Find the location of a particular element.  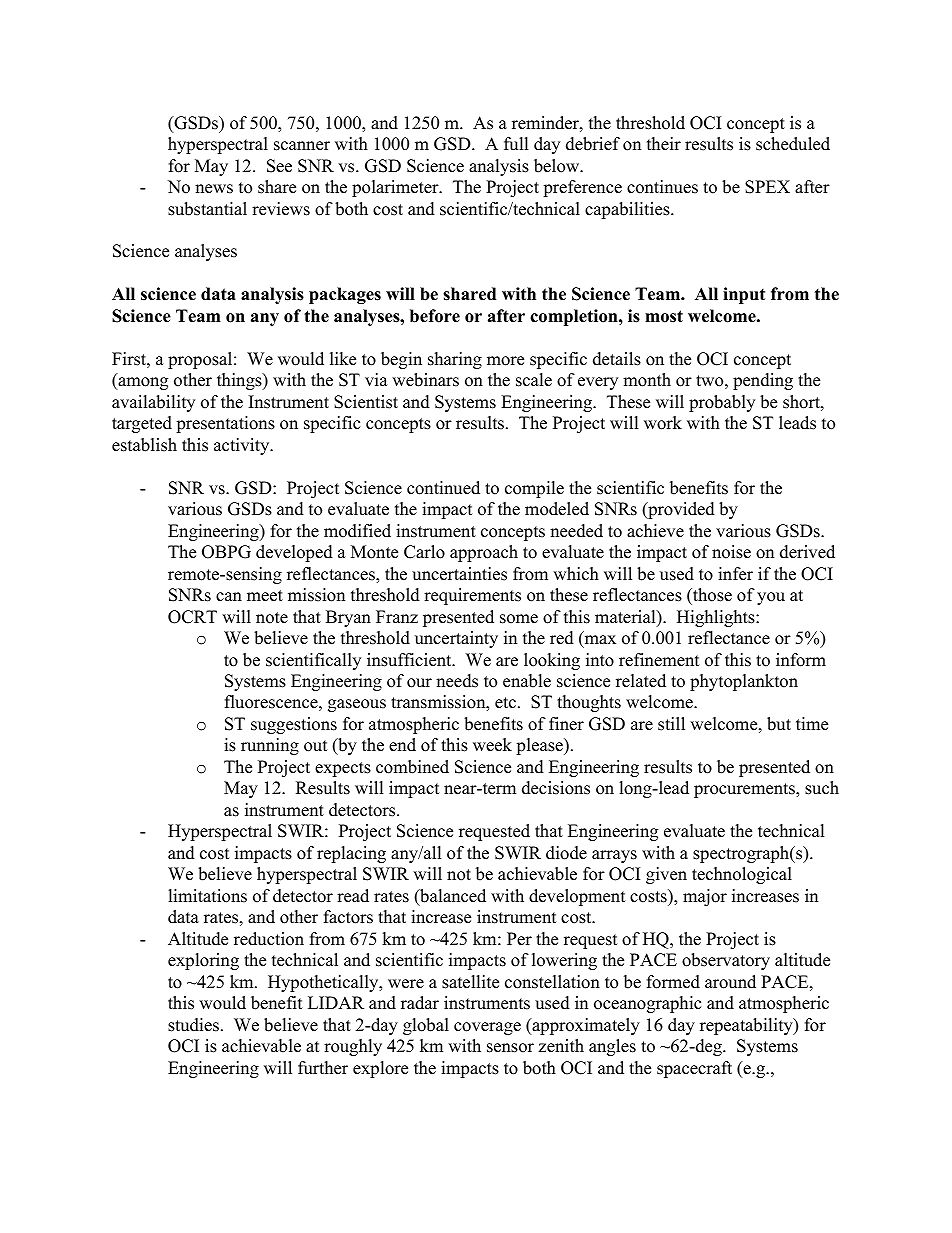

pending is located at coordinates (763, 381).
